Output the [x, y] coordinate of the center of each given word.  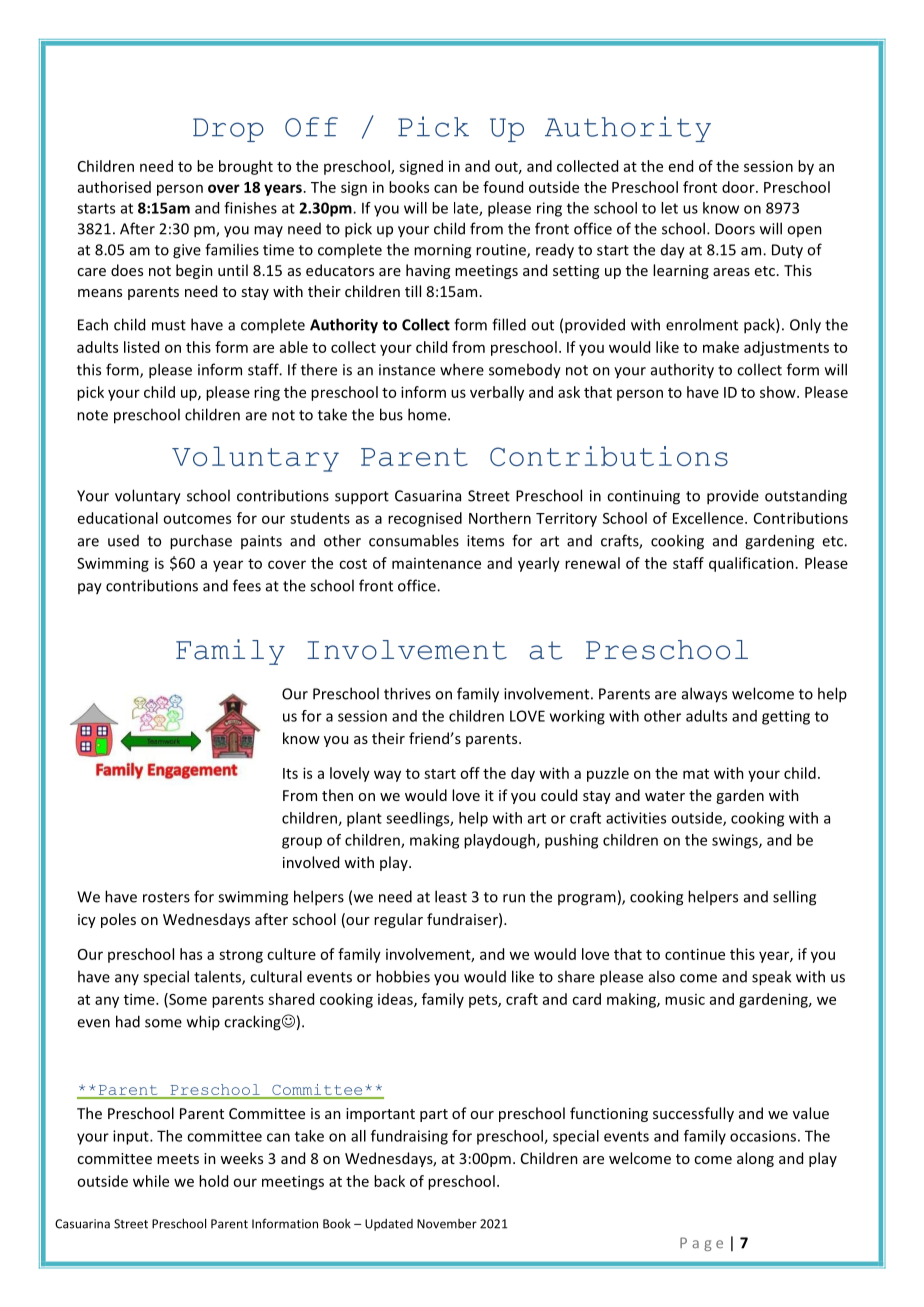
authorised [114, 187]
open [804, 231]
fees [247, 585]
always [704, 695]
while [151, 1181]
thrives [407, 693]
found [503, 187]
